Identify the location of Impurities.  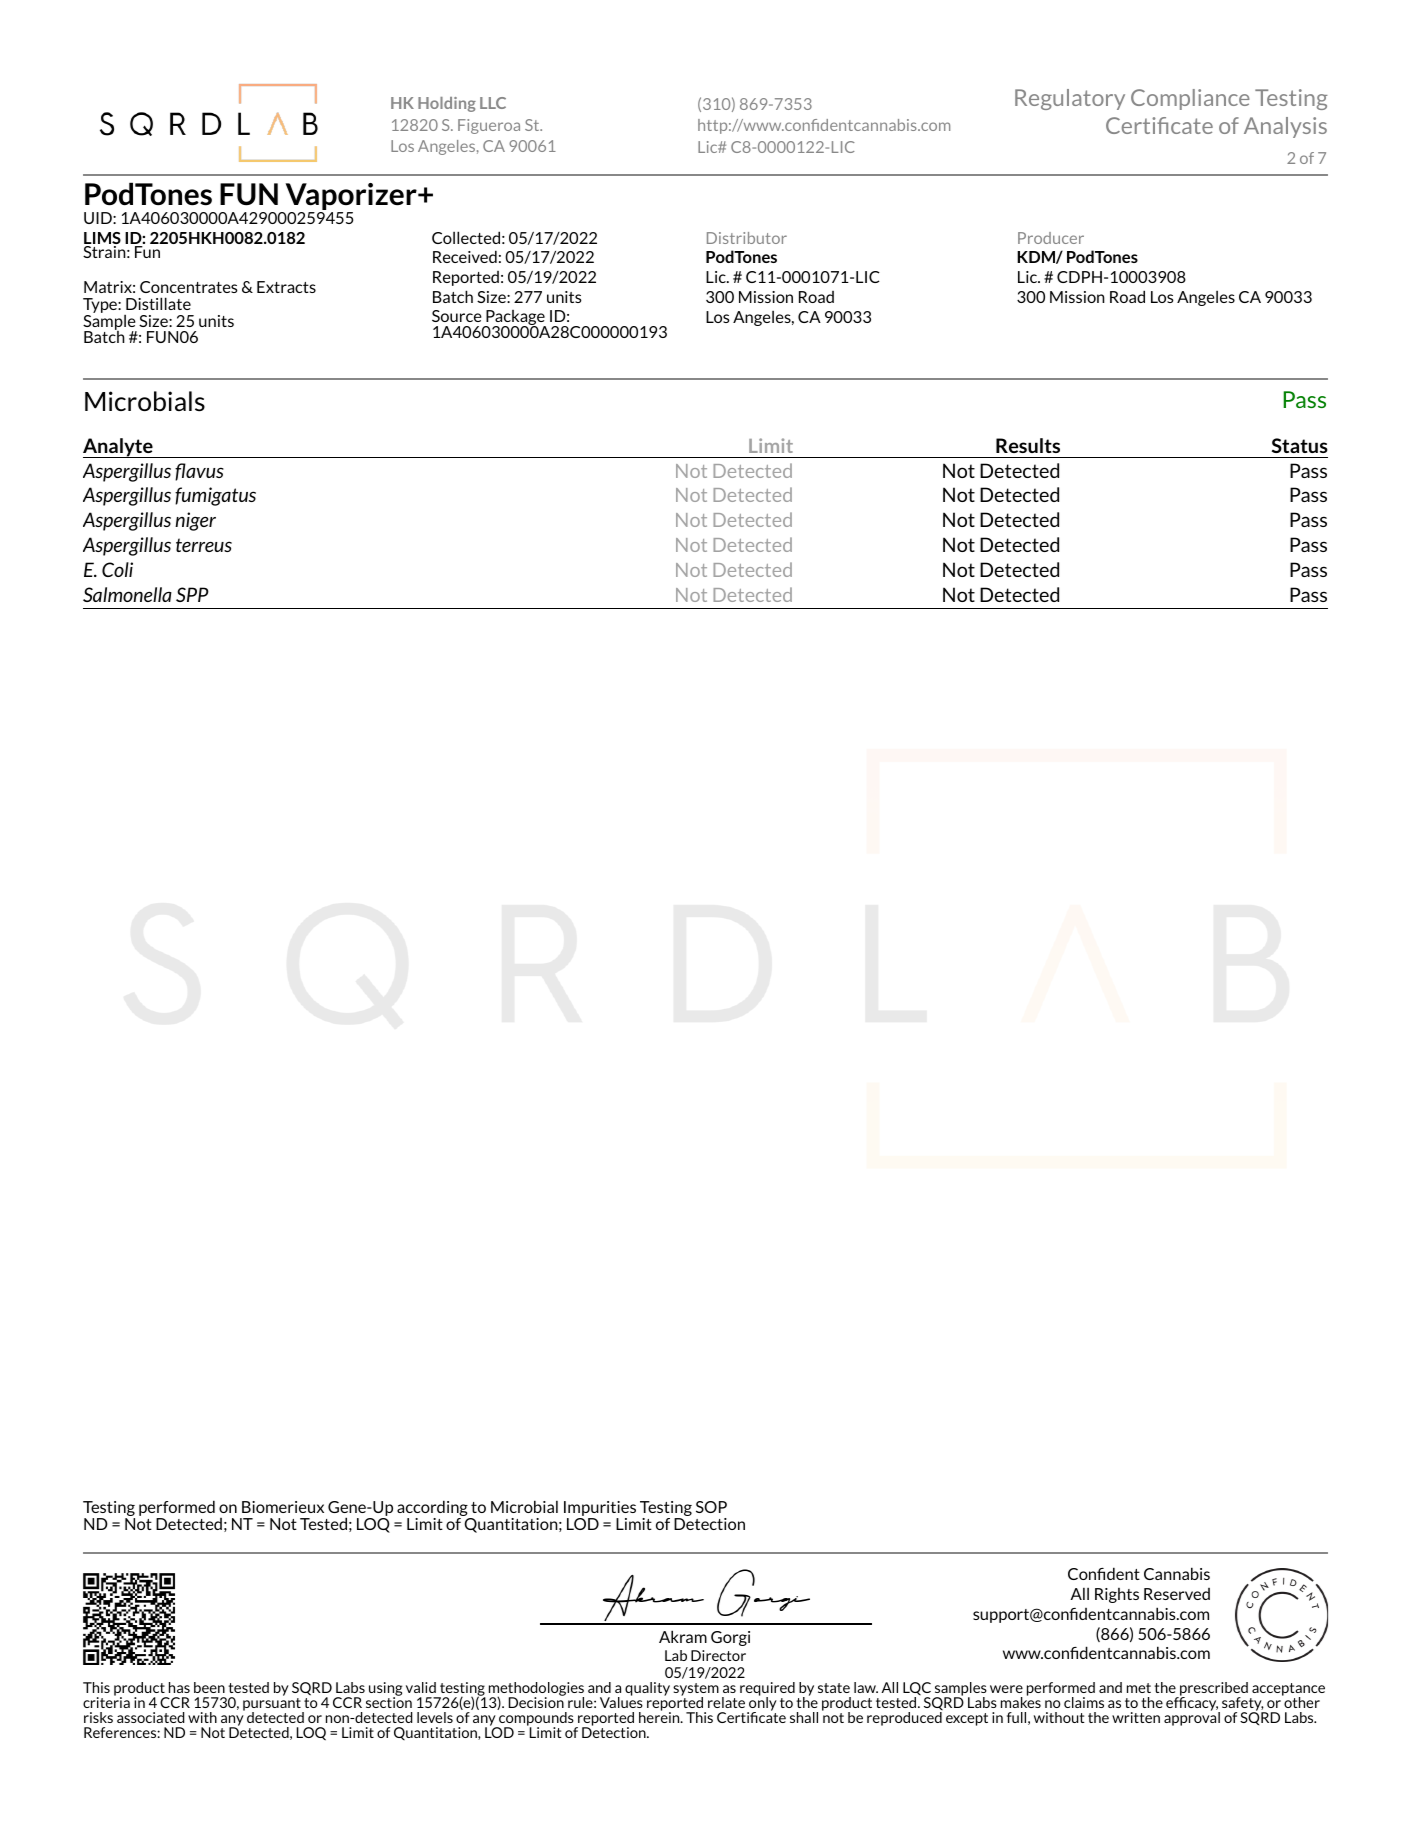
(600, 1510).
